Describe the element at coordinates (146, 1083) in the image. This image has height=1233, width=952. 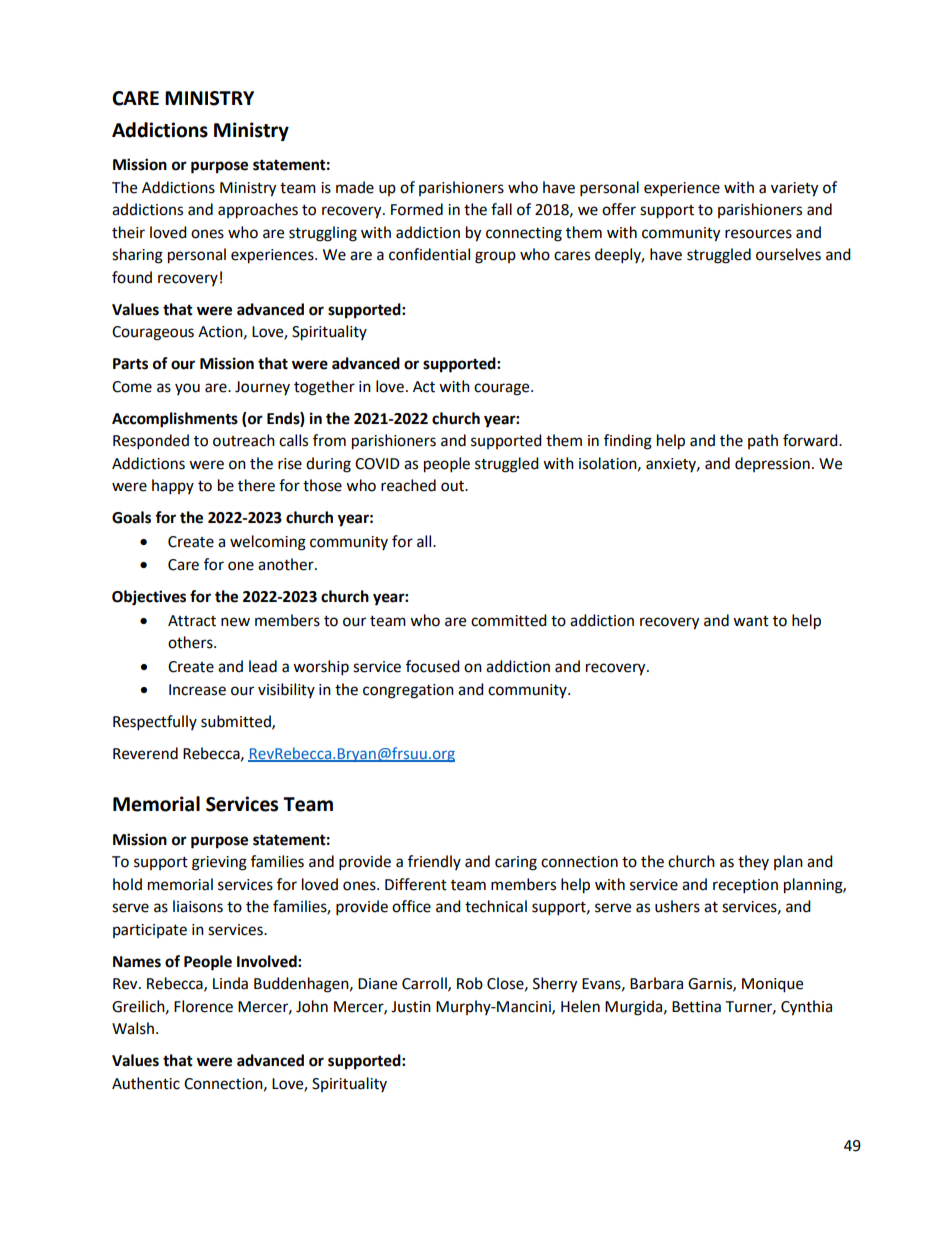
I see `Authentic` at that location.
